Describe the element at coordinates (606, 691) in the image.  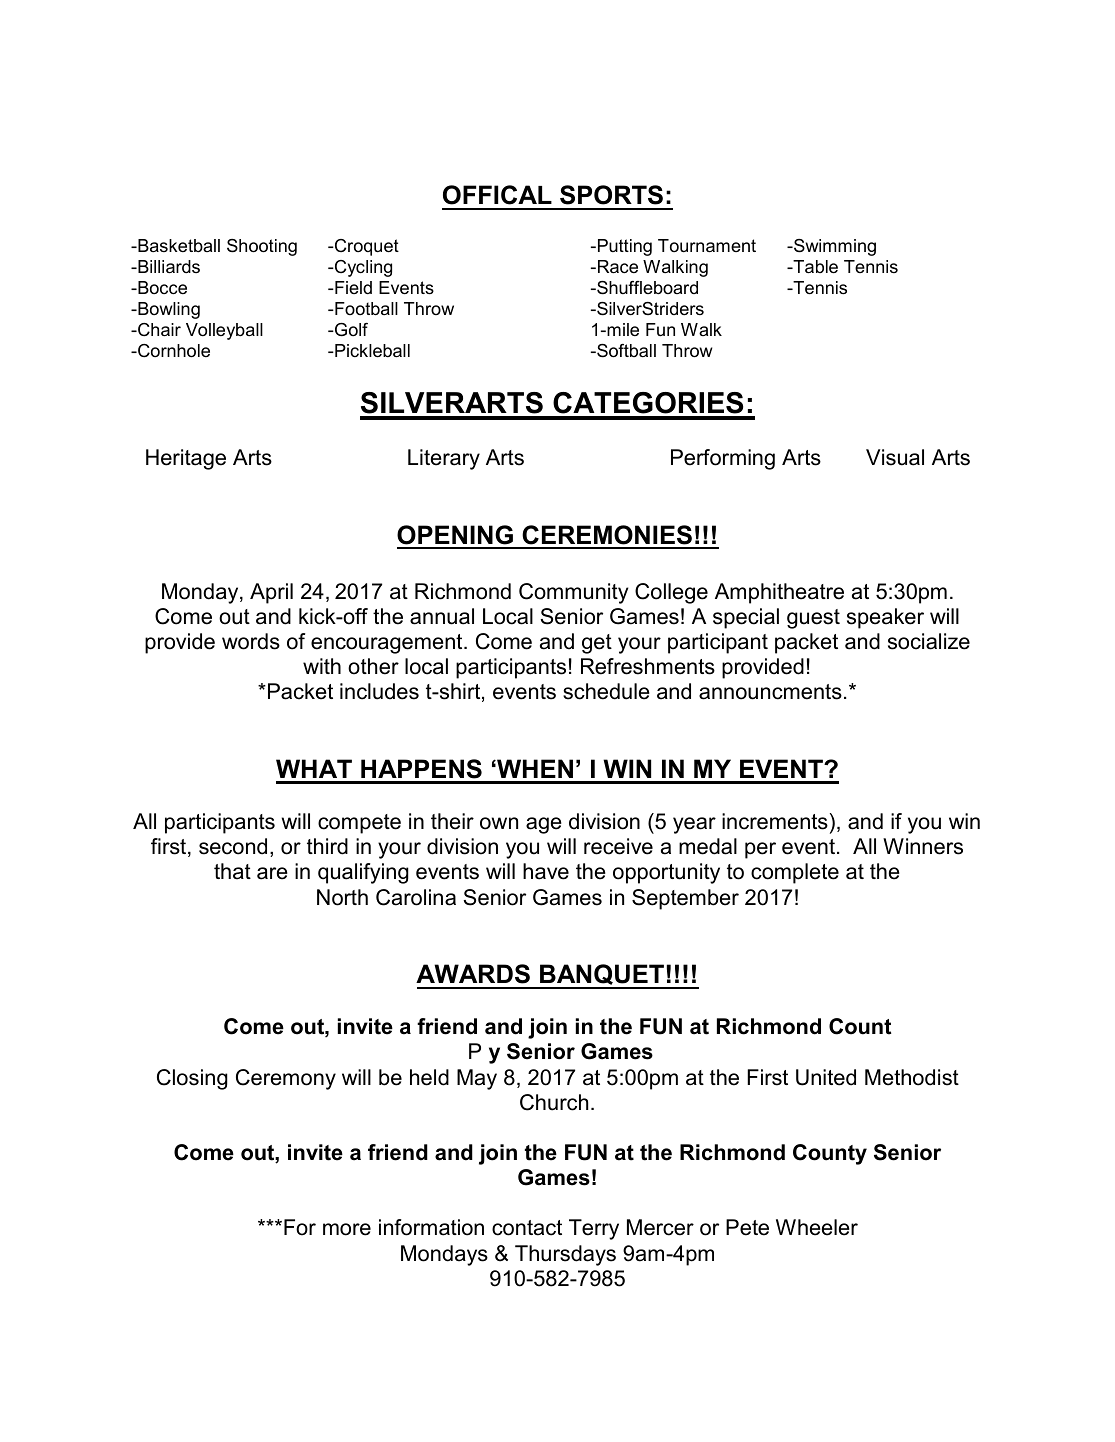
I see `schedule` at that location.
